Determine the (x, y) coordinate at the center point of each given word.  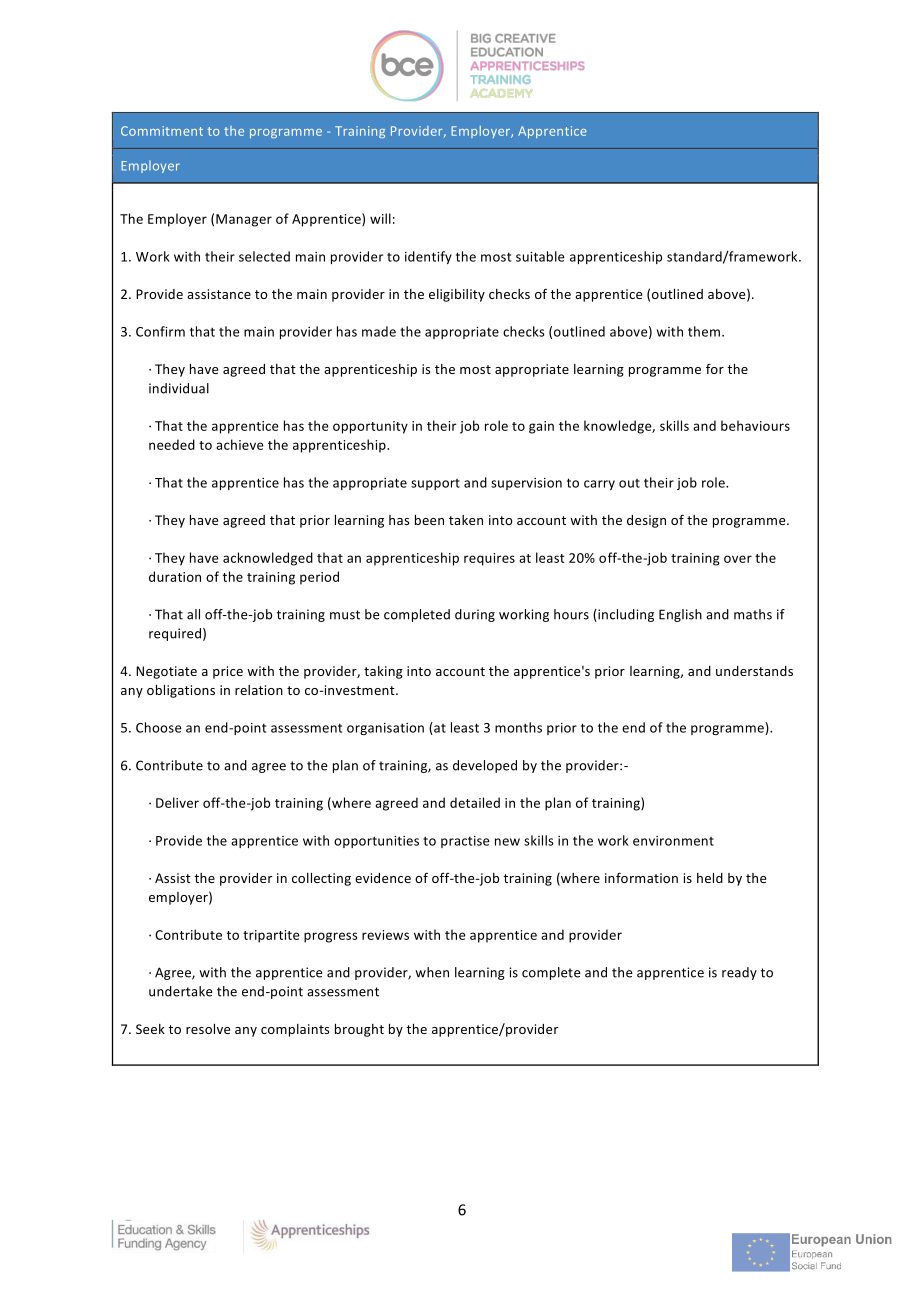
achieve (240, 444)
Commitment (162, 131)
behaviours (755, 425)
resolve (208, 1029)
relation (259, 690)
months (518, 727)
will (380, 218)
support (435, 484)
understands (754, 671)
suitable (540, 256)
